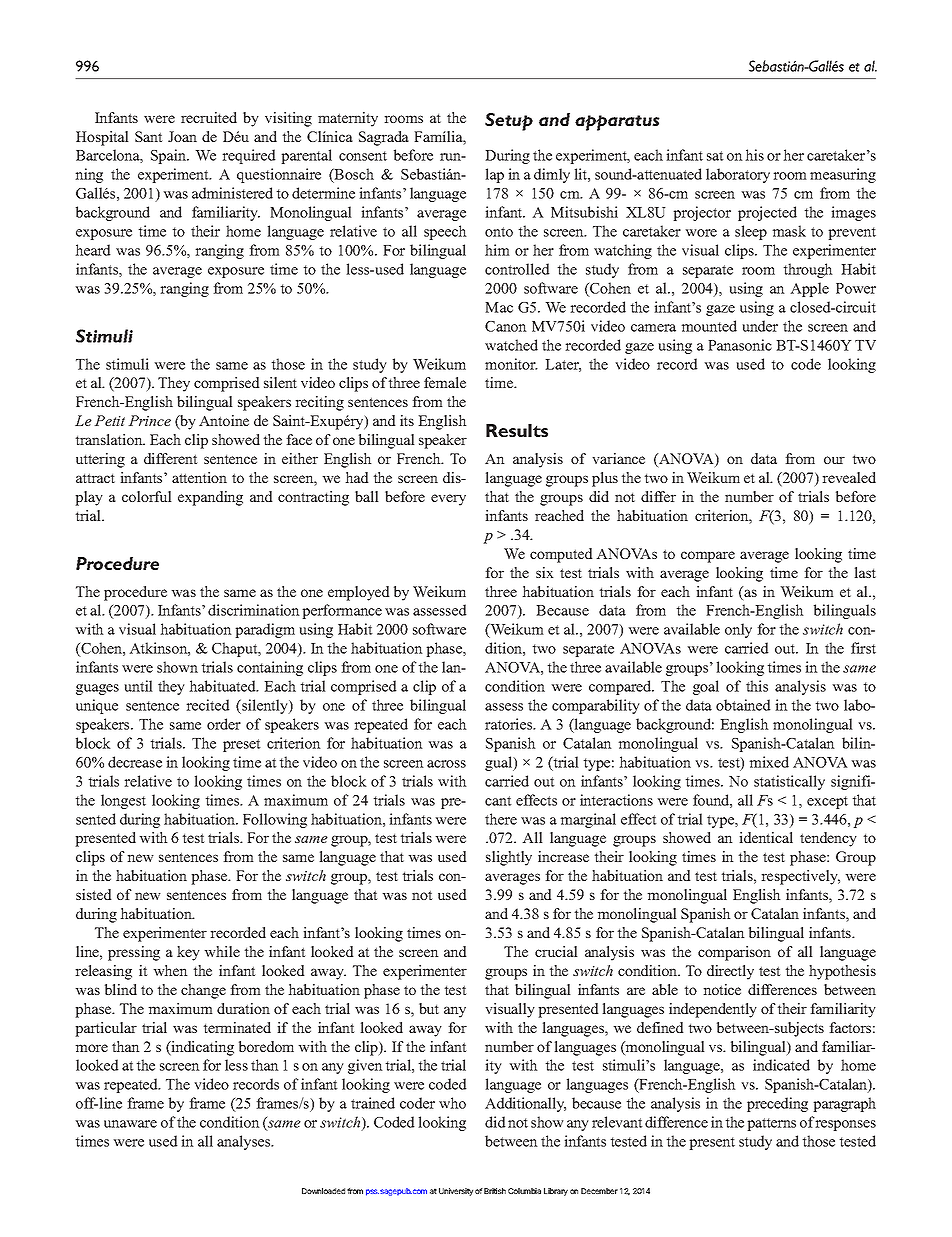 The image size is (952, 1237). I want to click on lap, so click(494, 175).
